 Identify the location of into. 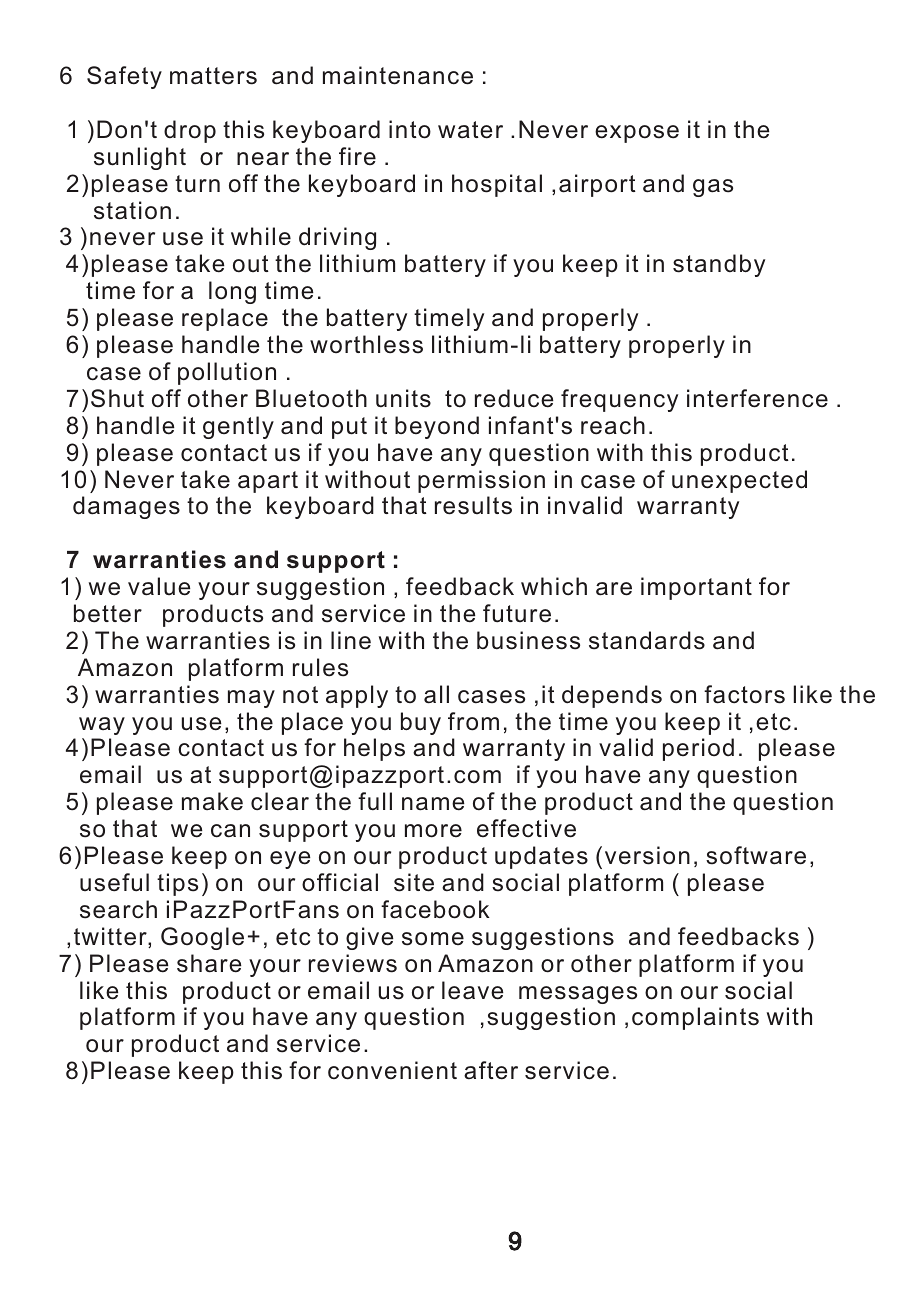
(410, 129).
